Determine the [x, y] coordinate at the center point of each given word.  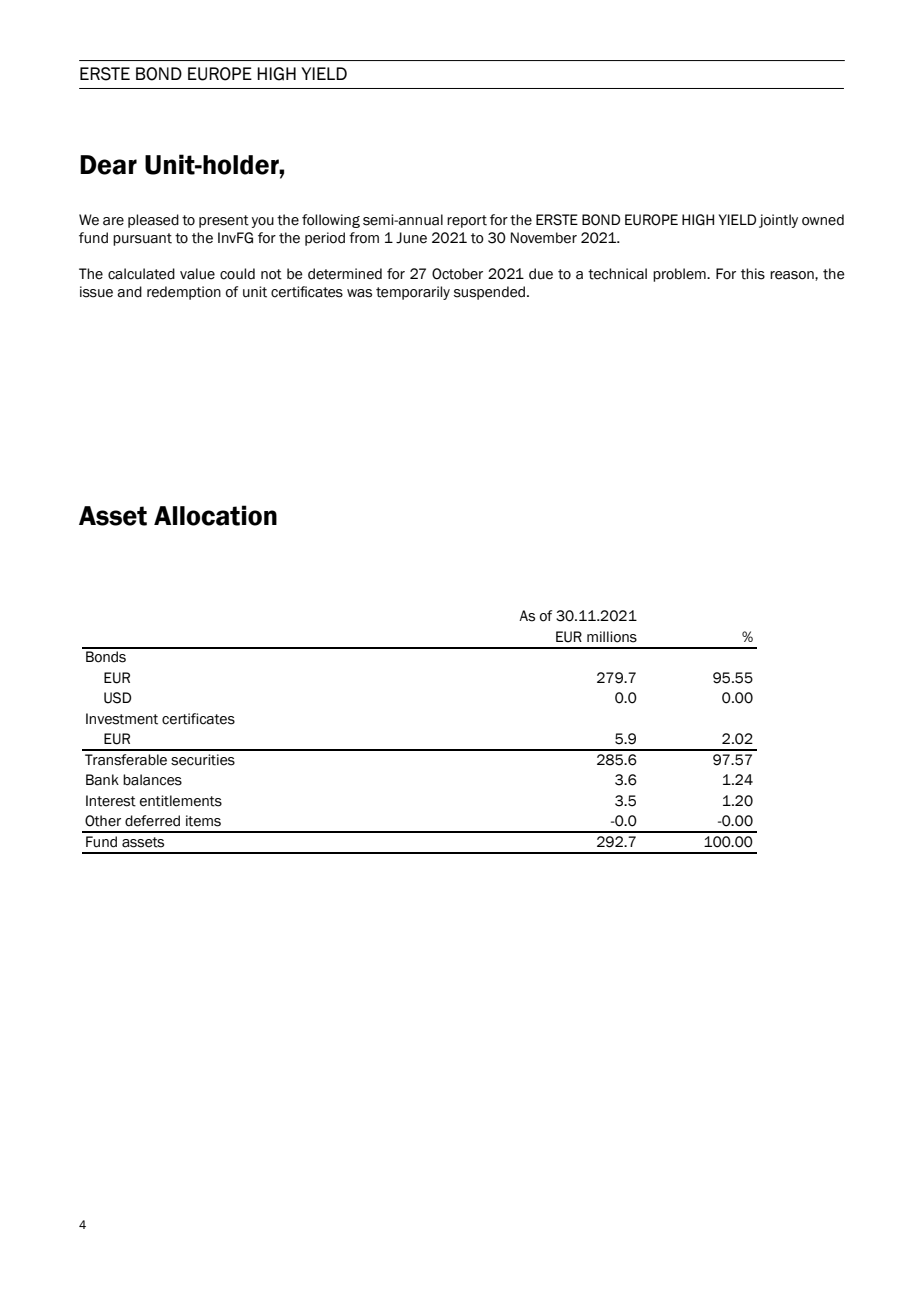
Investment [122, 719]
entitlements [181, 801]
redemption [184, 293]
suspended [489, 293]
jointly [778, 221]
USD [117, 698]
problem [680, 275]
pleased [153, 221]
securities [203, 760]
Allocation [215, 515]
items [203, 821]
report [467, 221]
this [753, 274]
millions [612, 637]
